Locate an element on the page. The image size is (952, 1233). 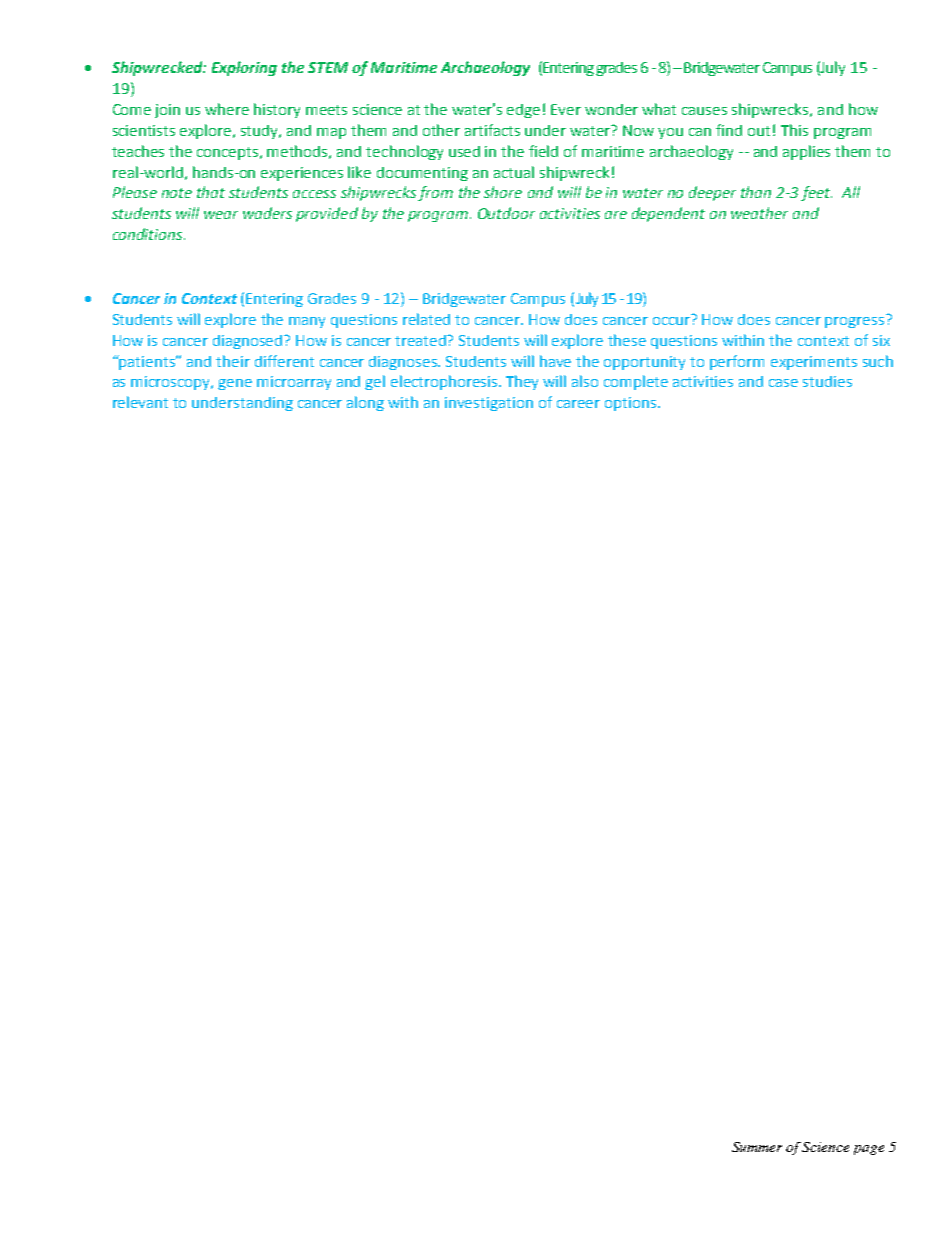
investigation is located at coordinates (489, 404).
